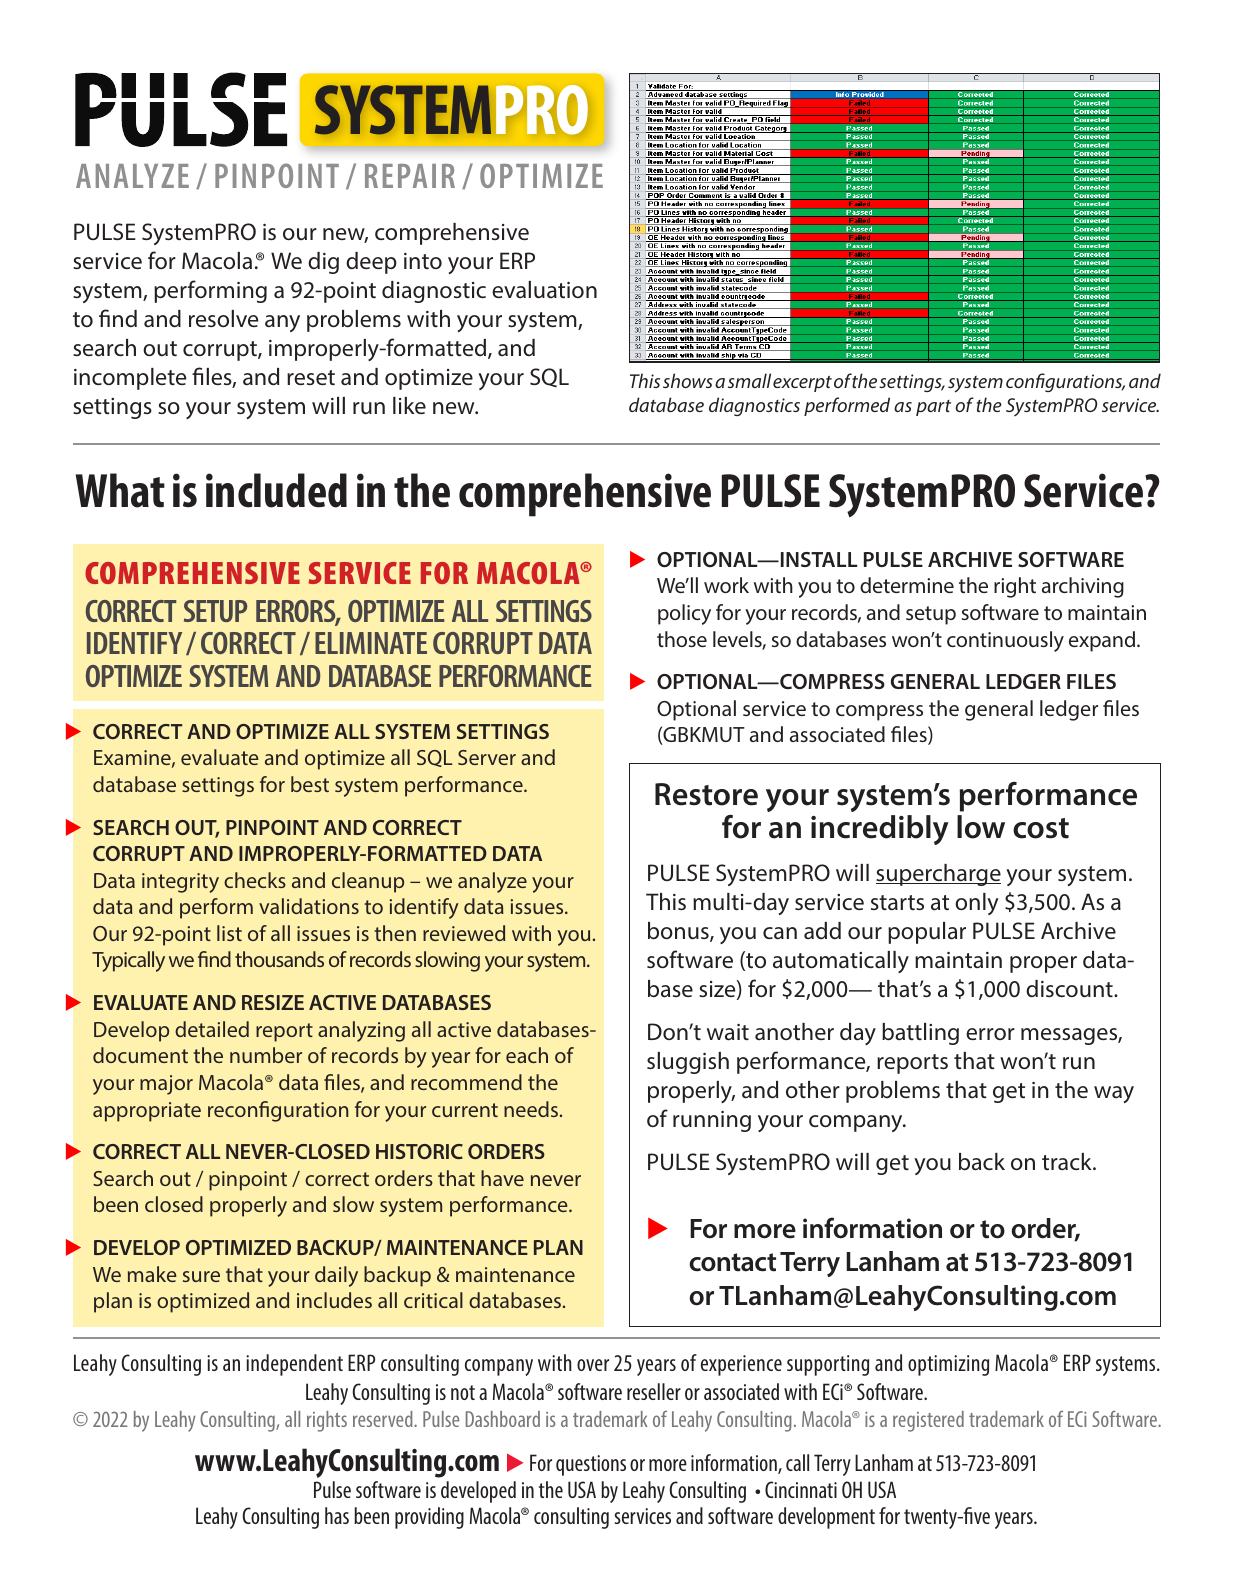 The height and width of the screenshot is (1595, 1233). What do you see at coordinates (928, 1421) in the screenshot?
I see `registered` at bounding box center [928, 1421].
